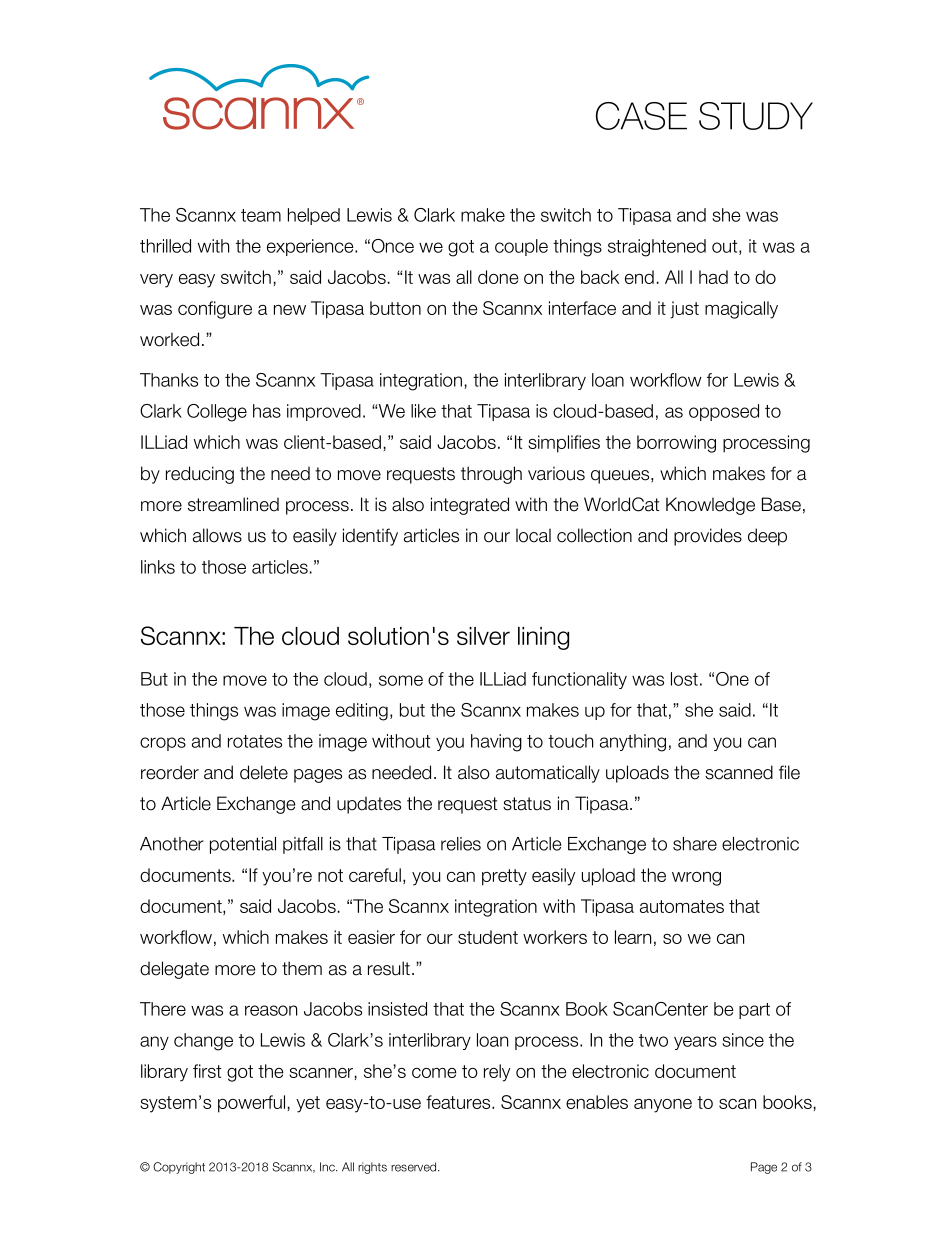 This screenshot has height=1233, width=952. What do you see at coordinates (251, 1104) in the screenshot?
I see `powerful` at bounding box center [251, 1104].
